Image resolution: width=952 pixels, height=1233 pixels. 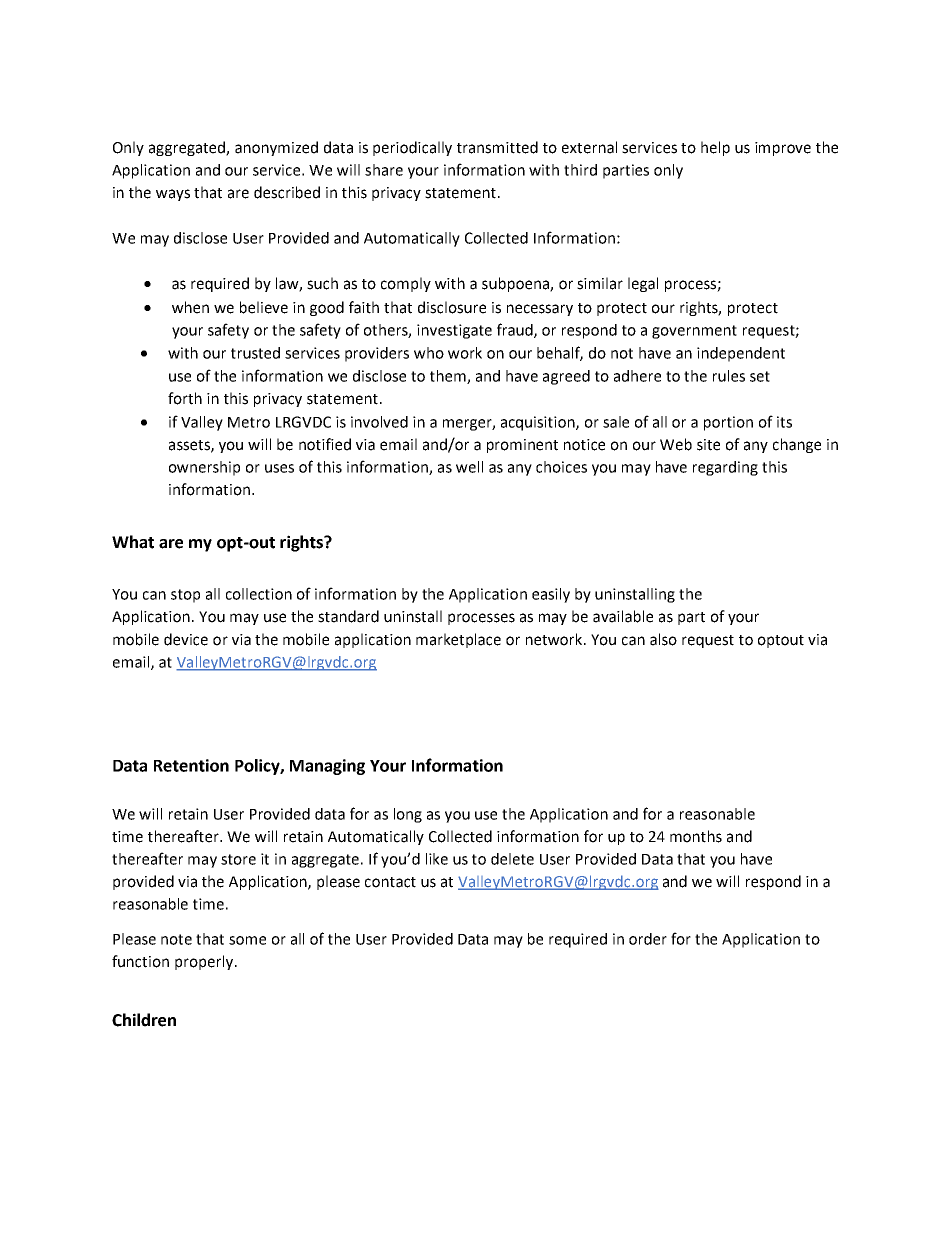 What do you see at coordinates (497, 147) in the screenshot?
I see `transmitted` at bounding box center [497, 147].
